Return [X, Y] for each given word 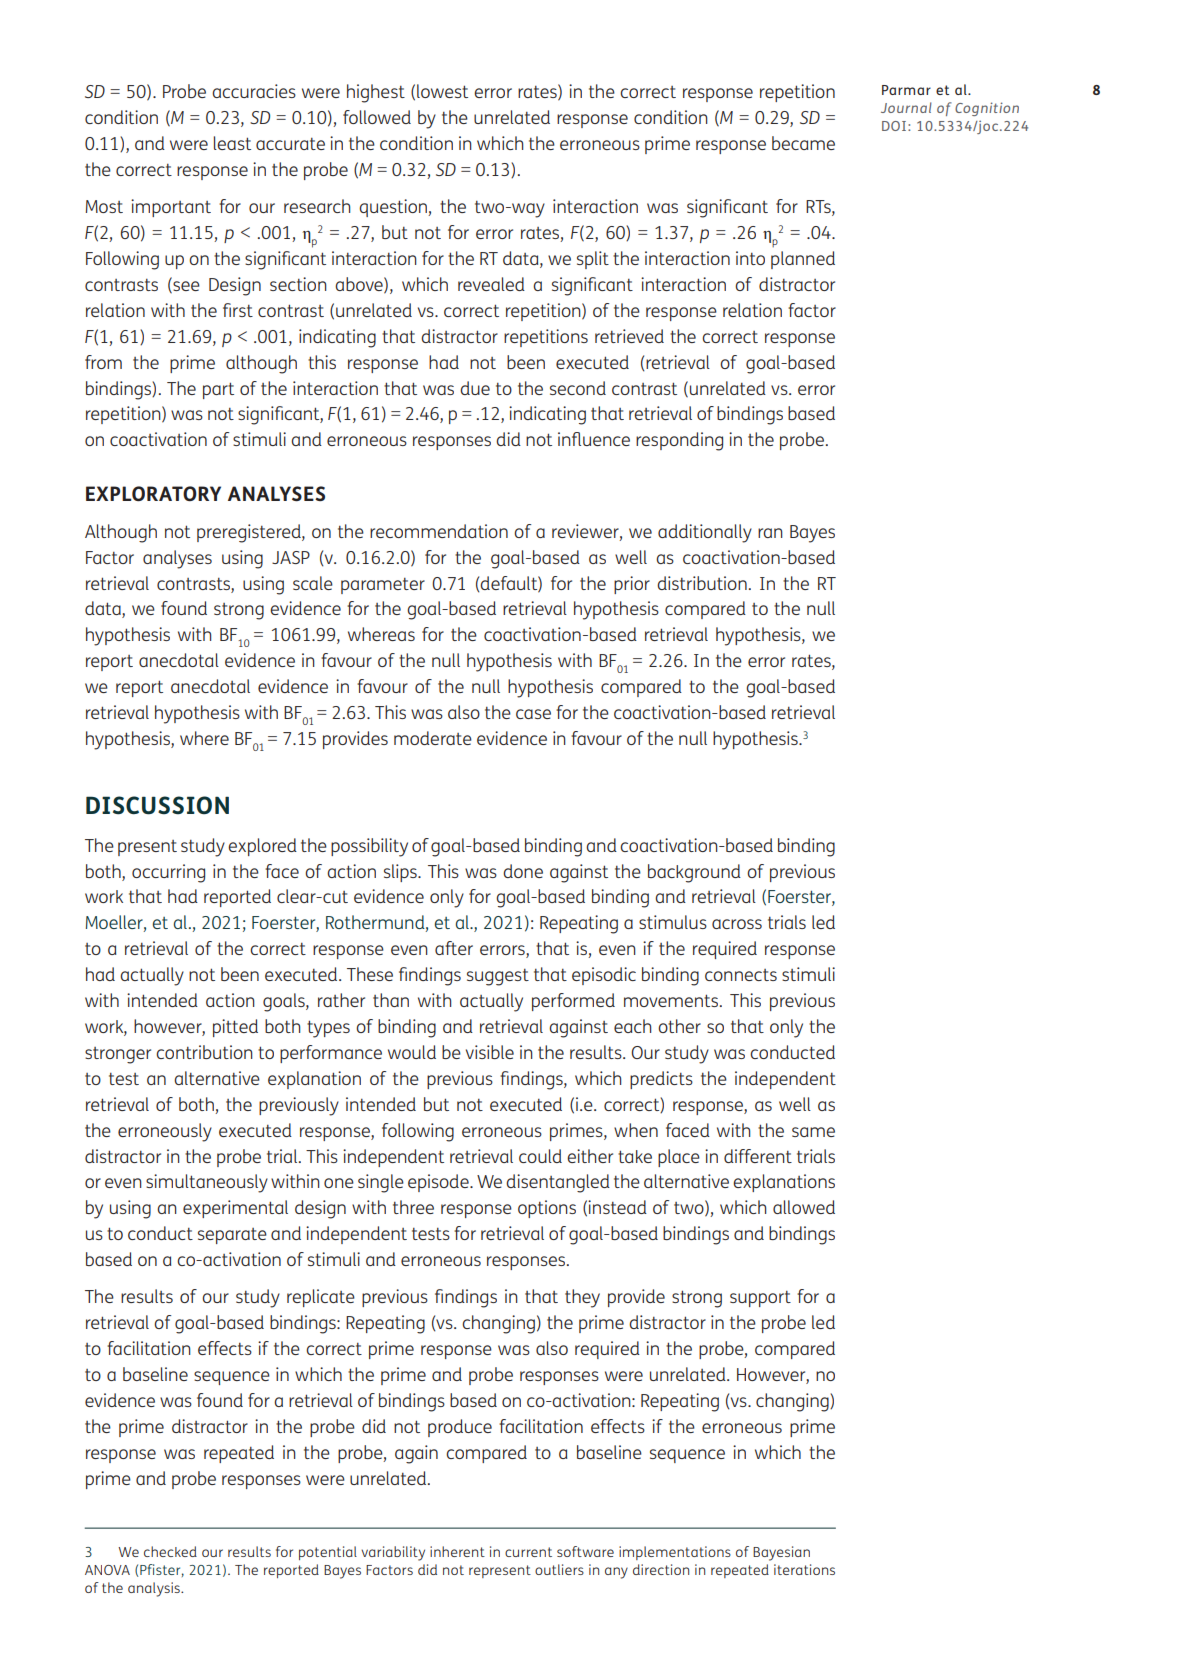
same [813, 1132]
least [232, 143]
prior [632, 585]
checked [170, 1551]
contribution [204, 1052]
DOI [894, 126]
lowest [442, 91]
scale [313, 583]
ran [770, 533]
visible [490, 1052]
